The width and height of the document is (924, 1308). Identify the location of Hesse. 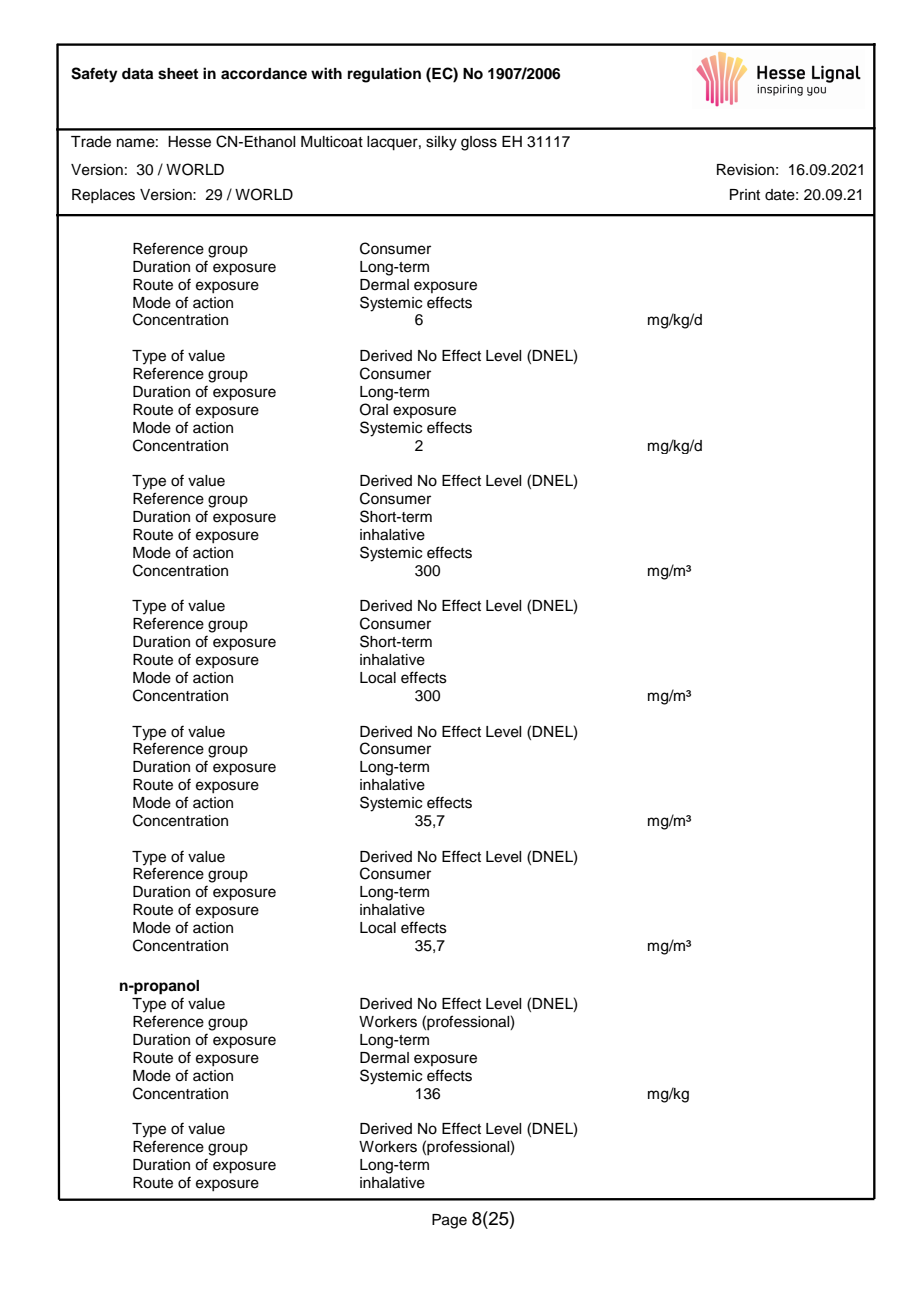
(189, 142).
